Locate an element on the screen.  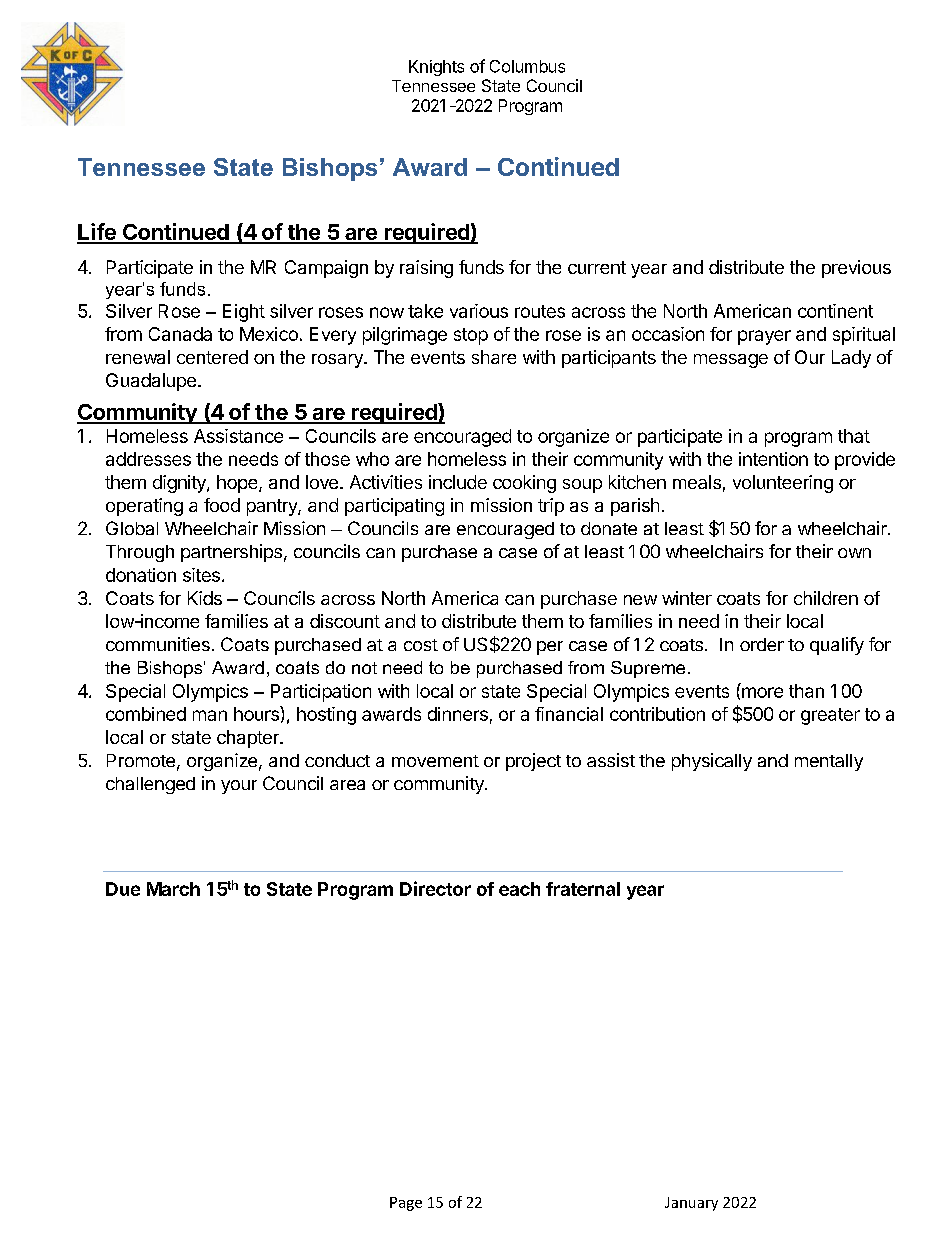
Page is located at coordinates (406, 1204).
